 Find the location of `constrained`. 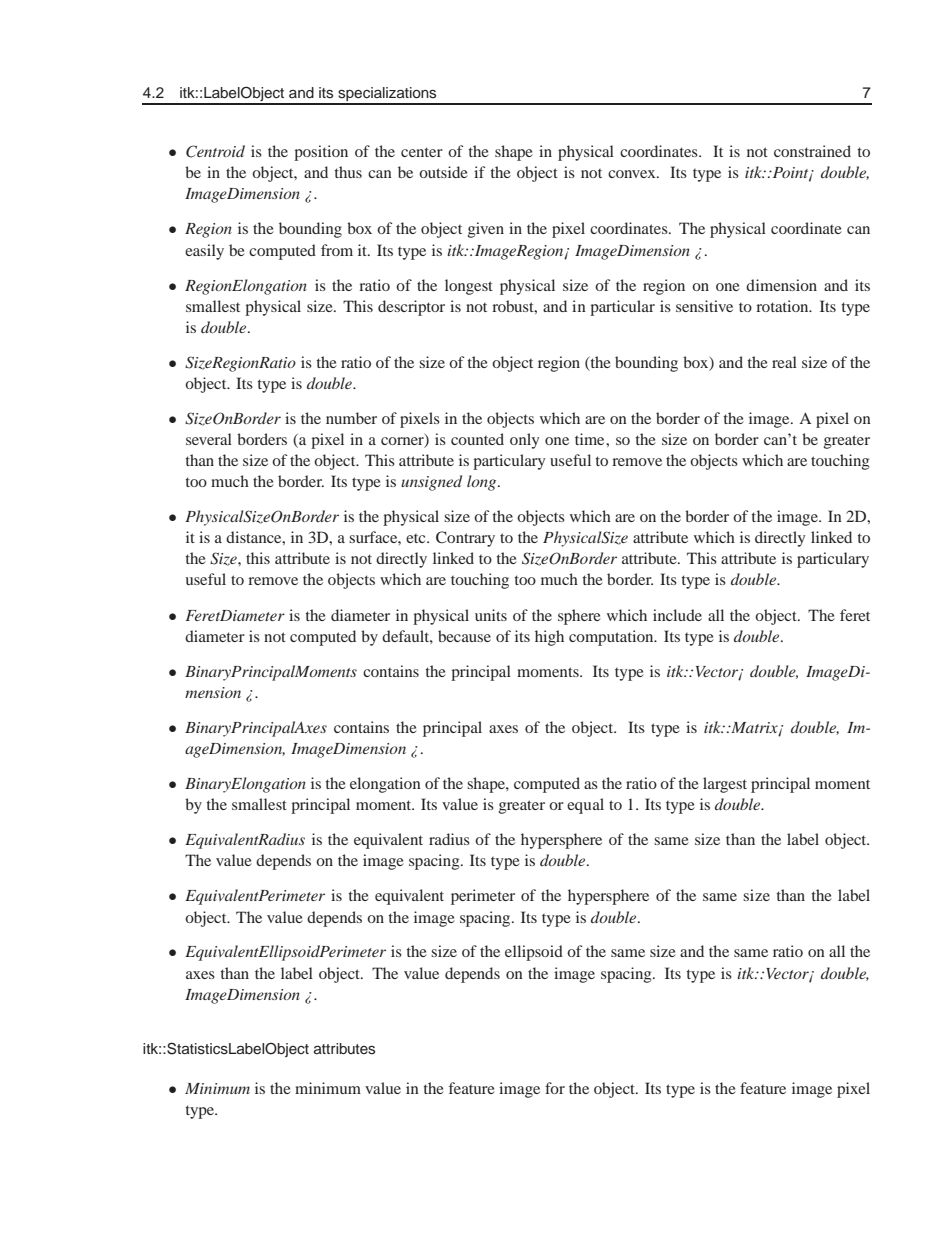

constrained is located at coordinates (812, 151).
